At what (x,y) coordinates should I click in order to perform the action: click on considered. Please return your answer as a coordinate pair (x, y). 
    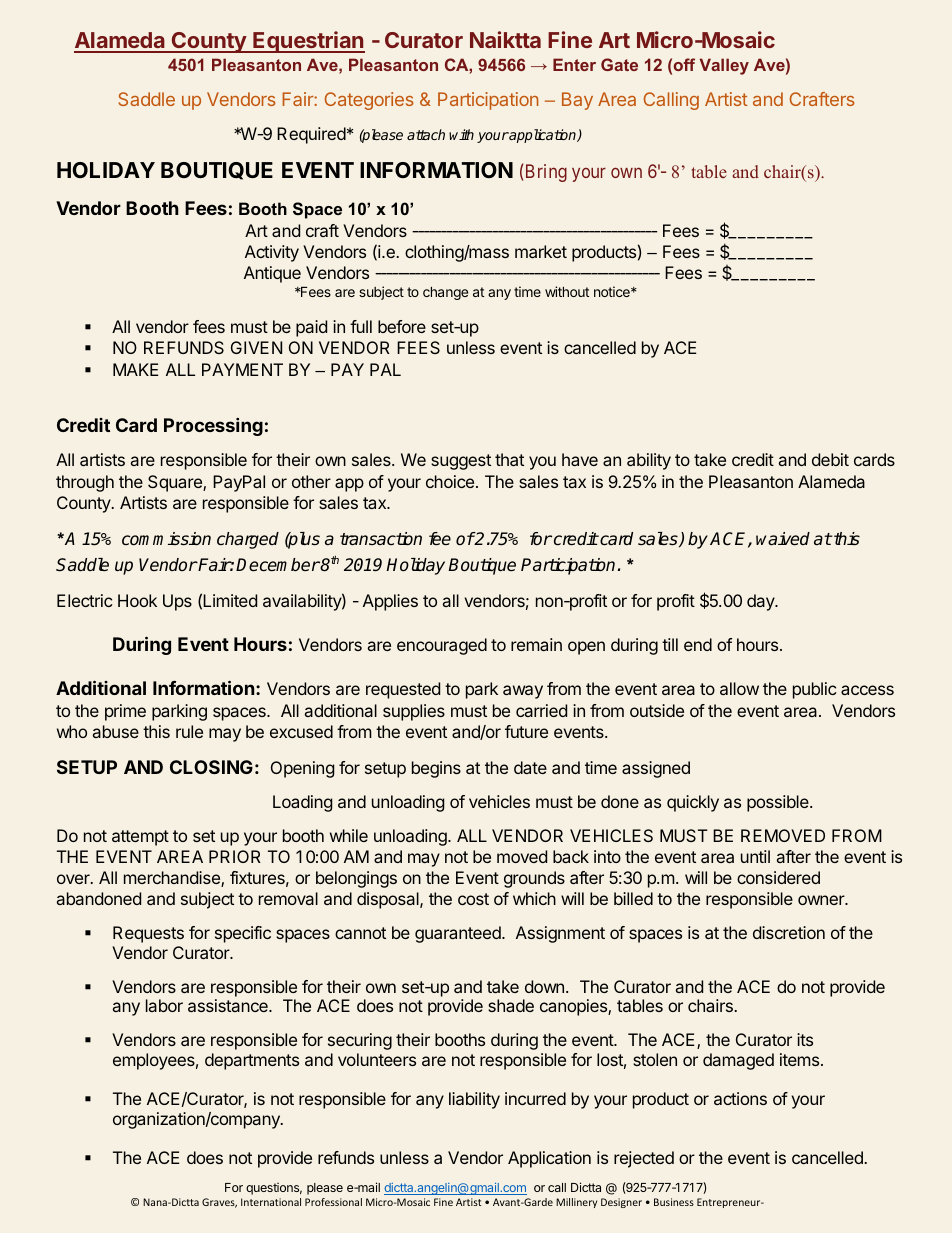
    Looking at the image, I should click on (778, 877).
